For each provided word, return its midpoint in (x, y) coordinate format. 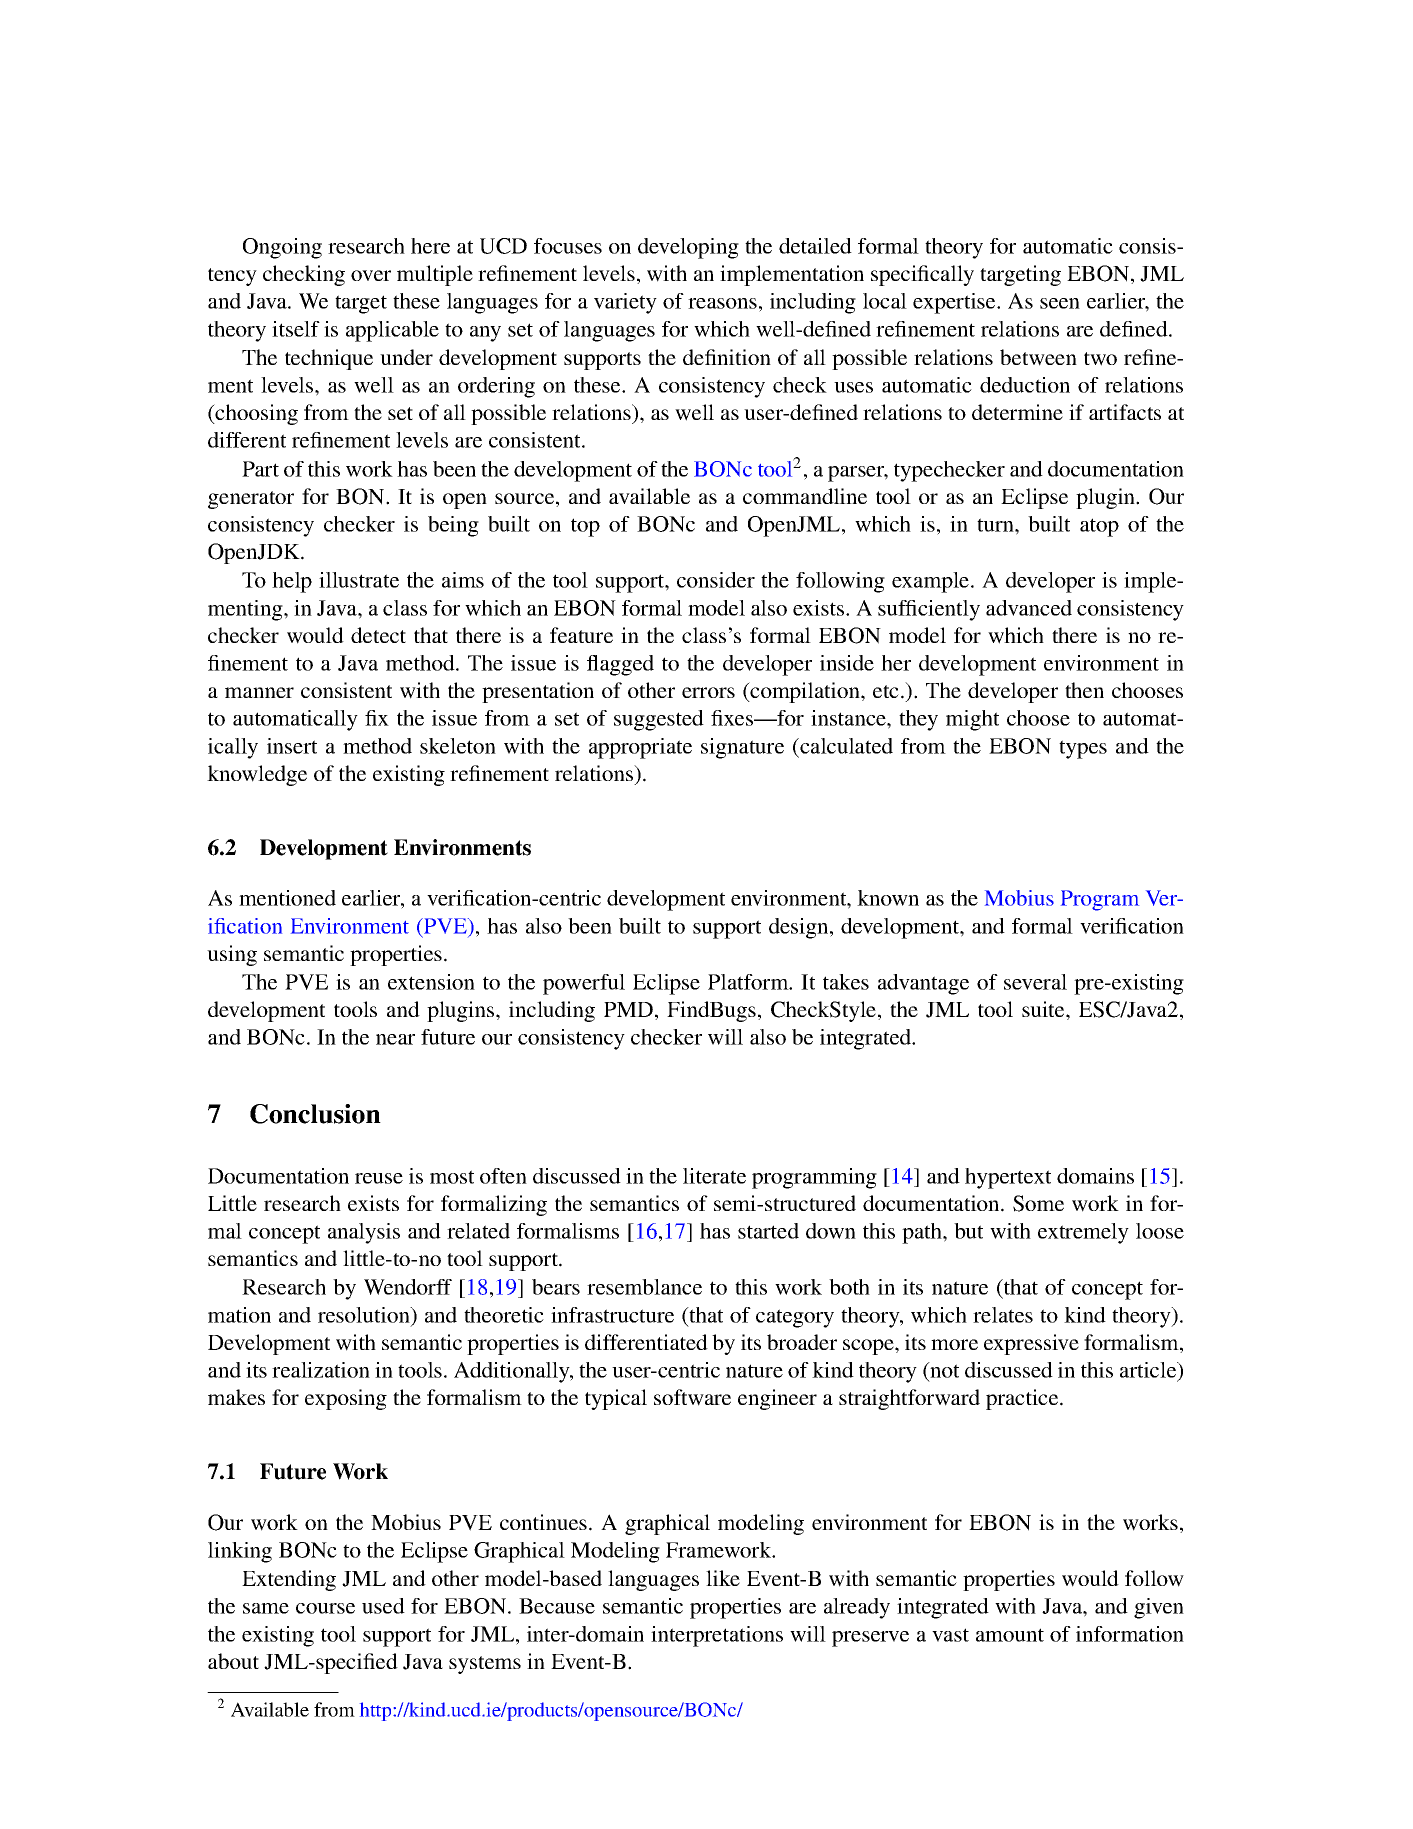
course (325, 1608)
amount (1010, 1635)
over (371, 275)
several (1035, 982)
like (723, 1578)
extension (431, 982)
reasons (722, 303)
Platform (749, 982)
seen (1060, 303)
